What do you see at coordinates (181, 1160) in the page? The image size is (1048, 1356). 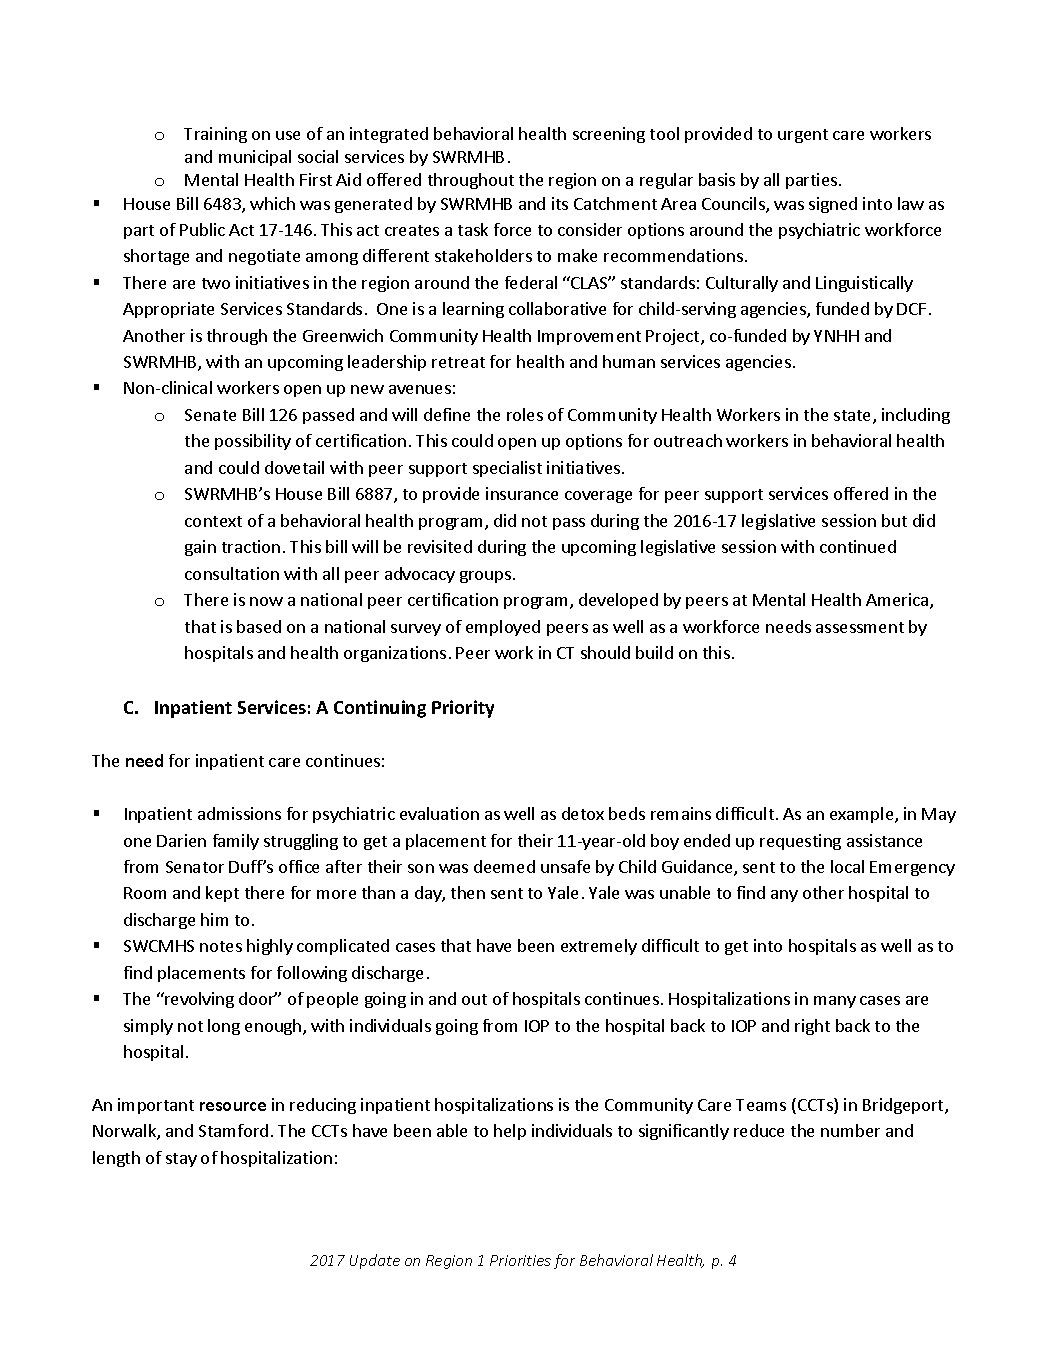 I see `stay` at bounding box center [181, 1160].
